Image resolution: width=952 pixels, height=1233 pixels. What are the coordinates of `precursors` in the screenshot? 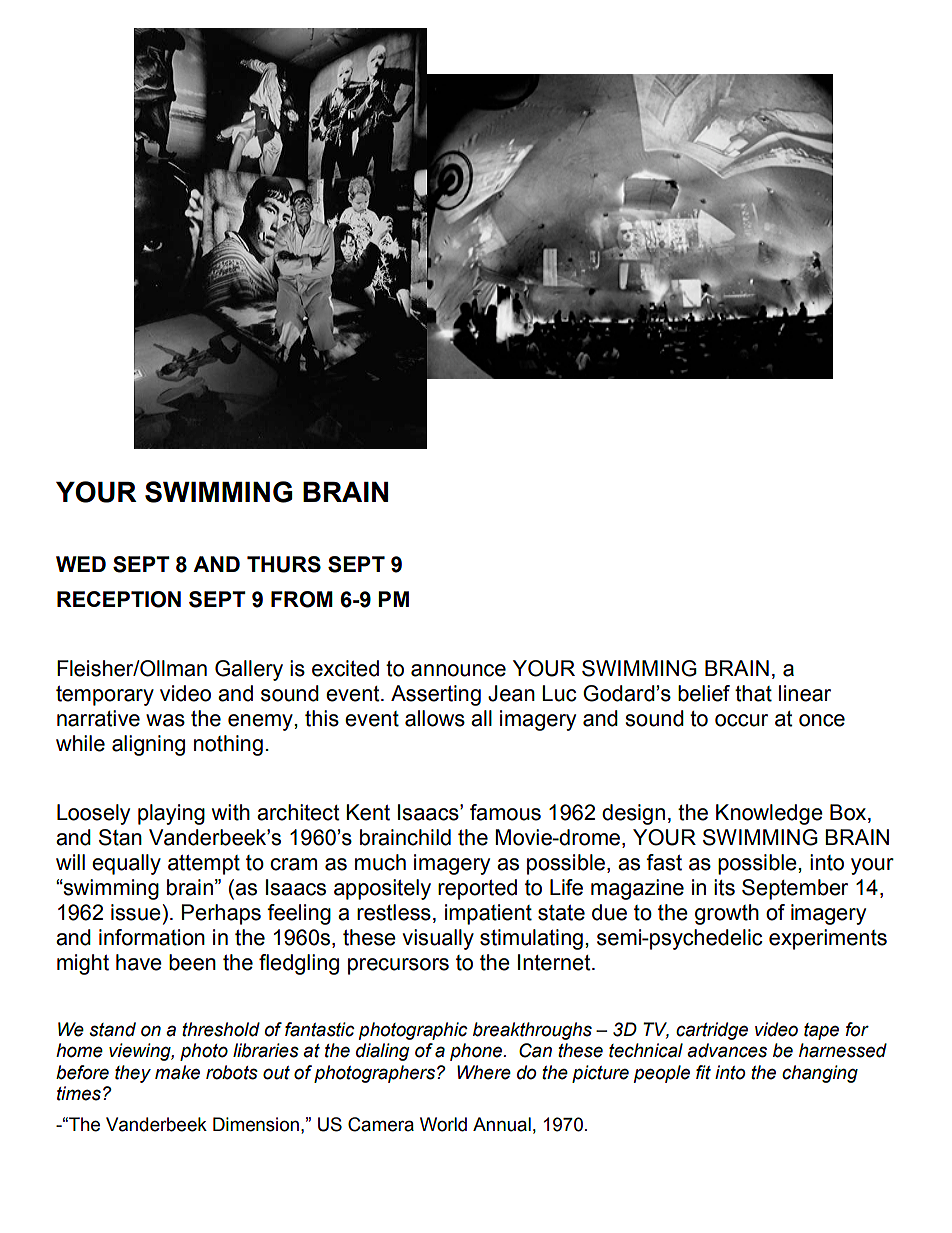 It's located at (398, 966).
